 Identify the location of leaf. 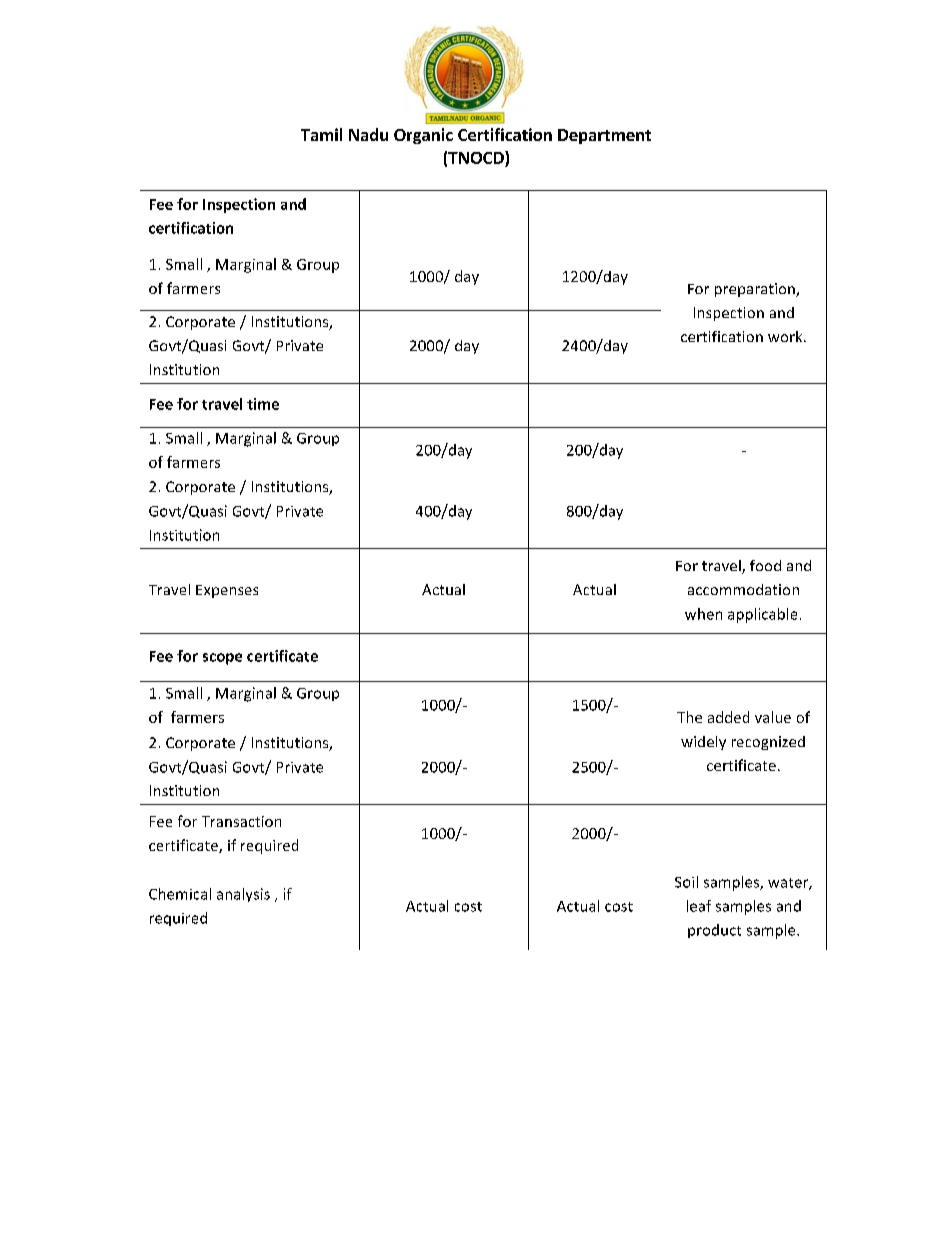
(699, 906).
